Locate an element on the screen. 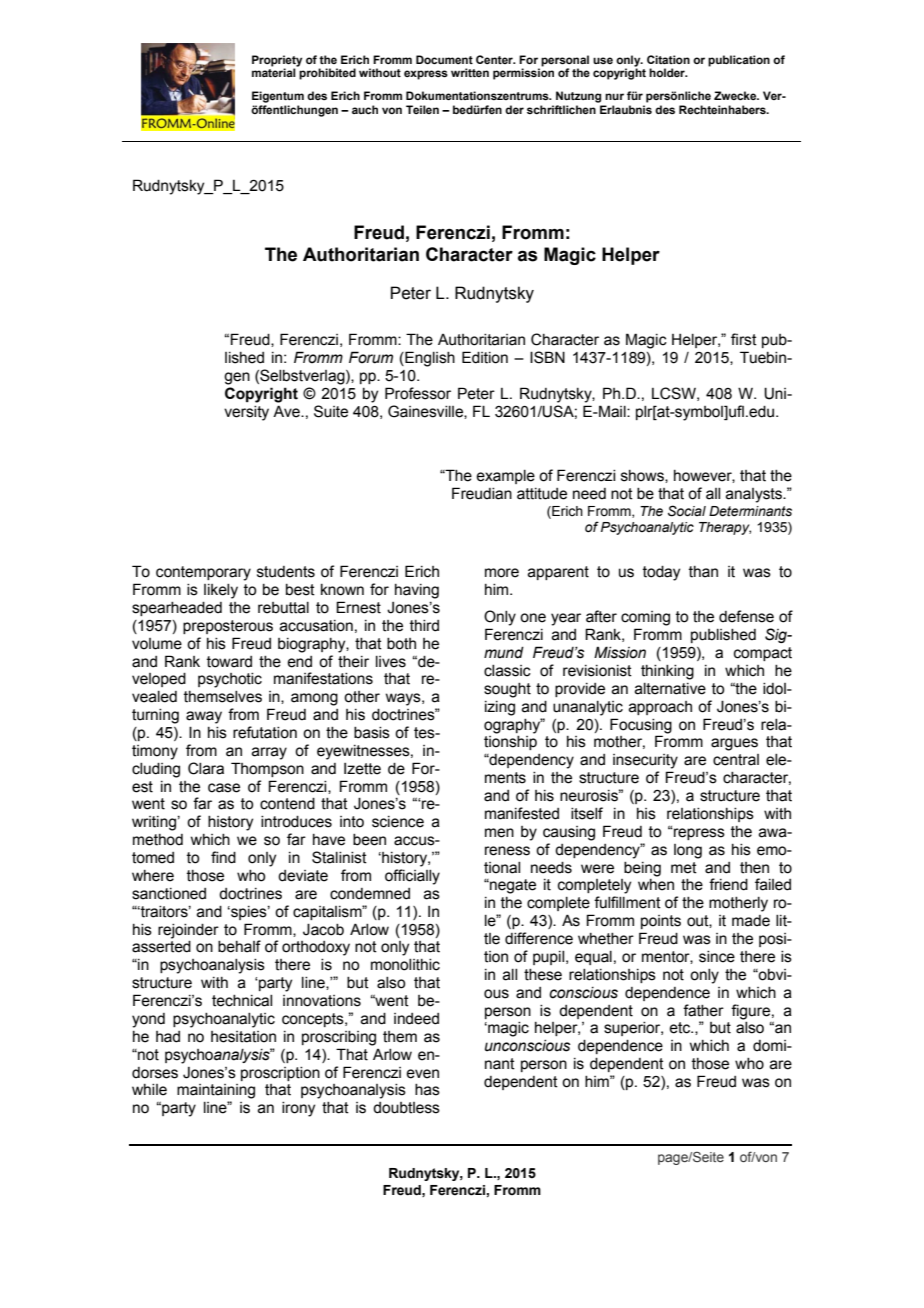 This screenshot has height=1308, width=924. etc is located at coordinates (681, 1028).
